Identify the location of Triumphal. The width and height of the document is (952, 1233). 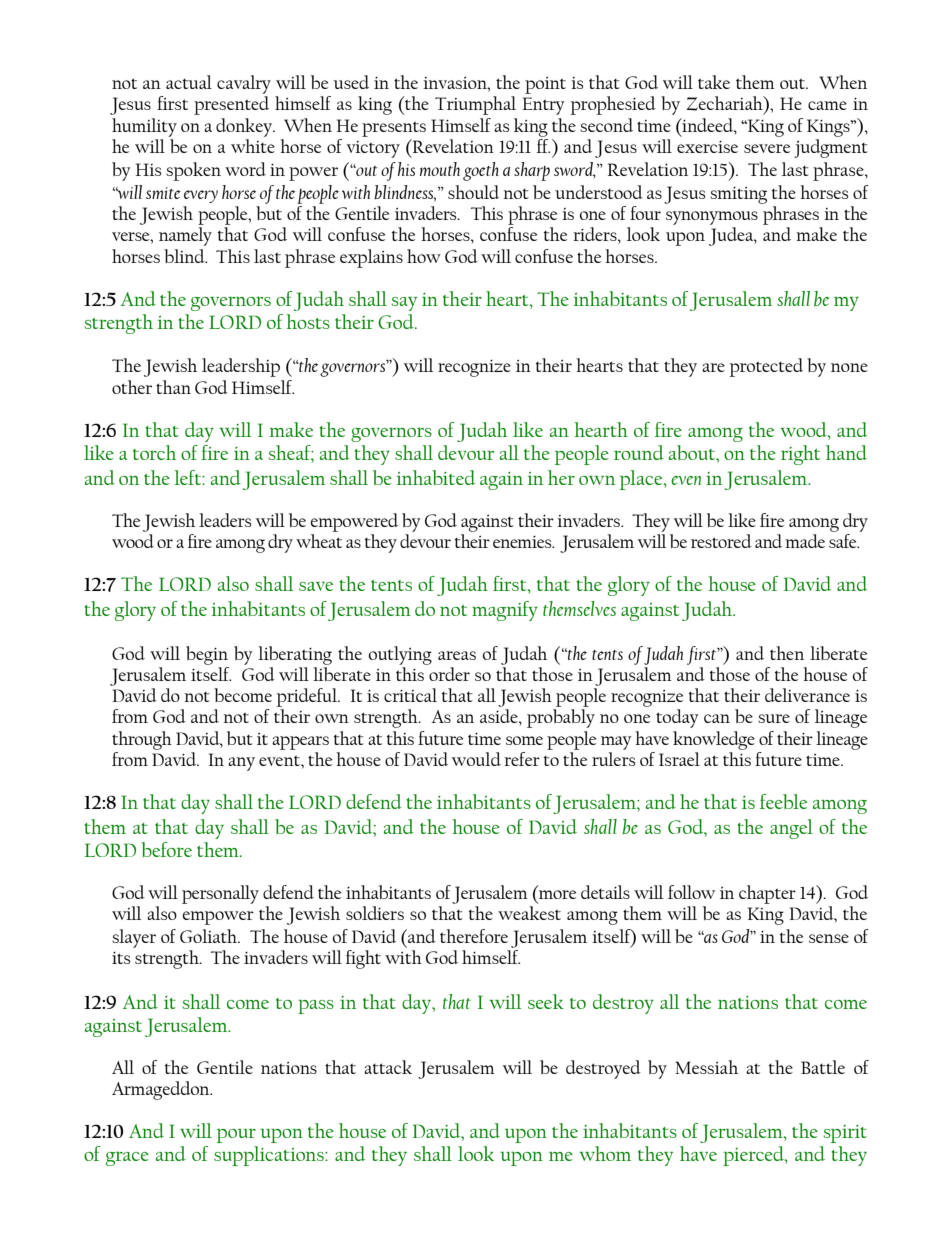
(475, 105).
